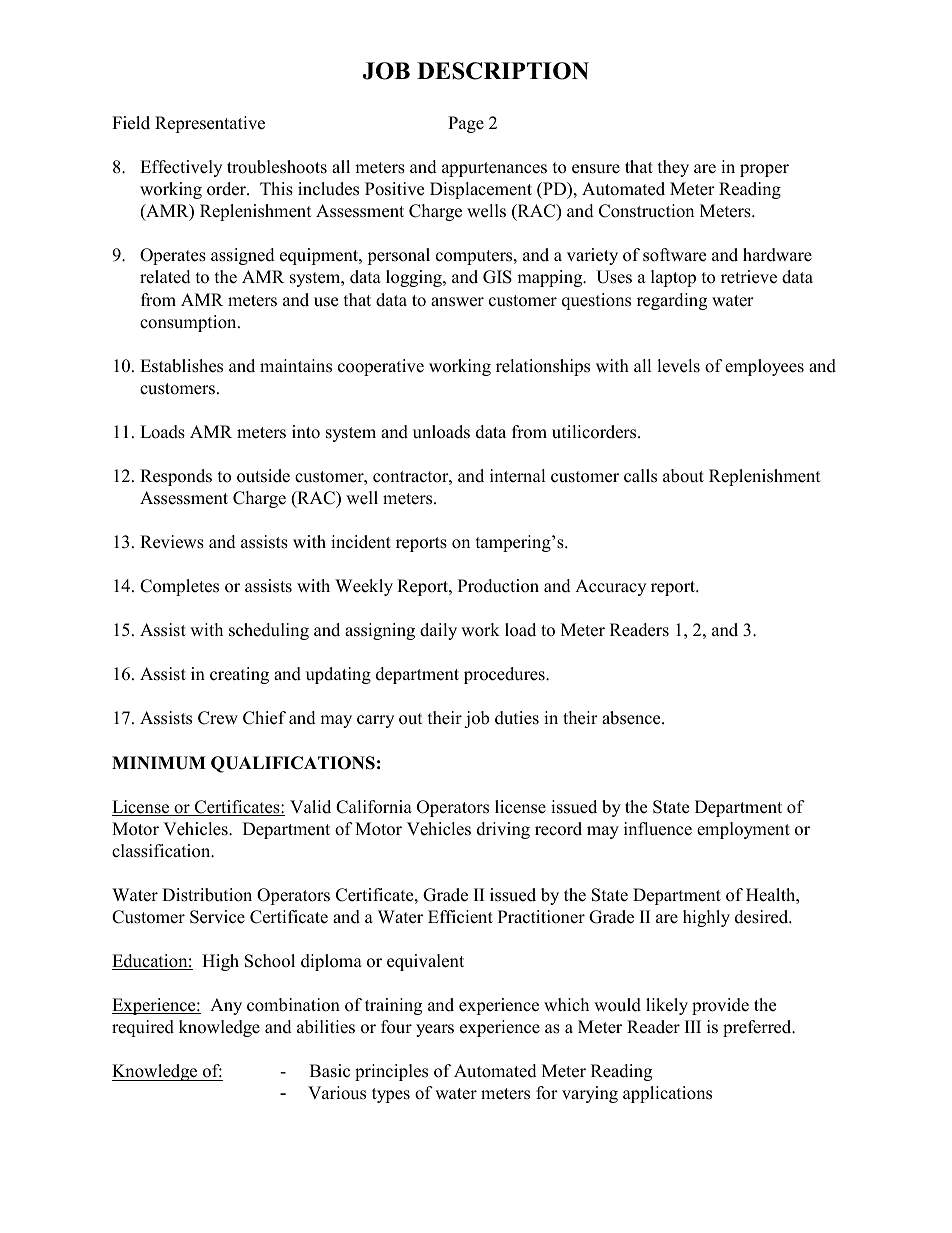 This image has width=952, height=1233. Describe the element at coordinates (226, 1006) in the image. I see `Any` at that location.
